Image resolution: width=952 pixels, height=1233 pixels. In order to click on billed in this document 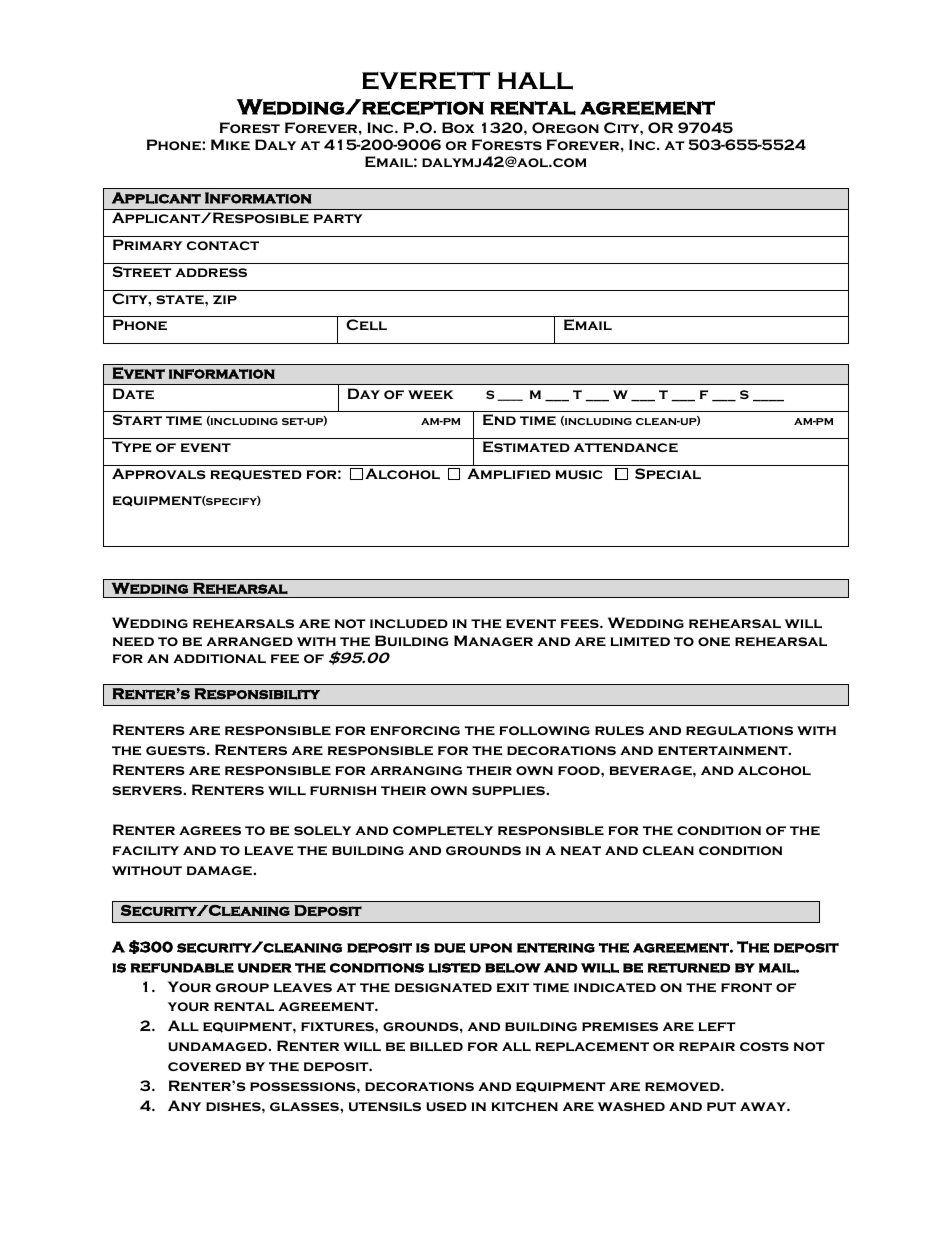, I will do `click(436, 1046)`.
